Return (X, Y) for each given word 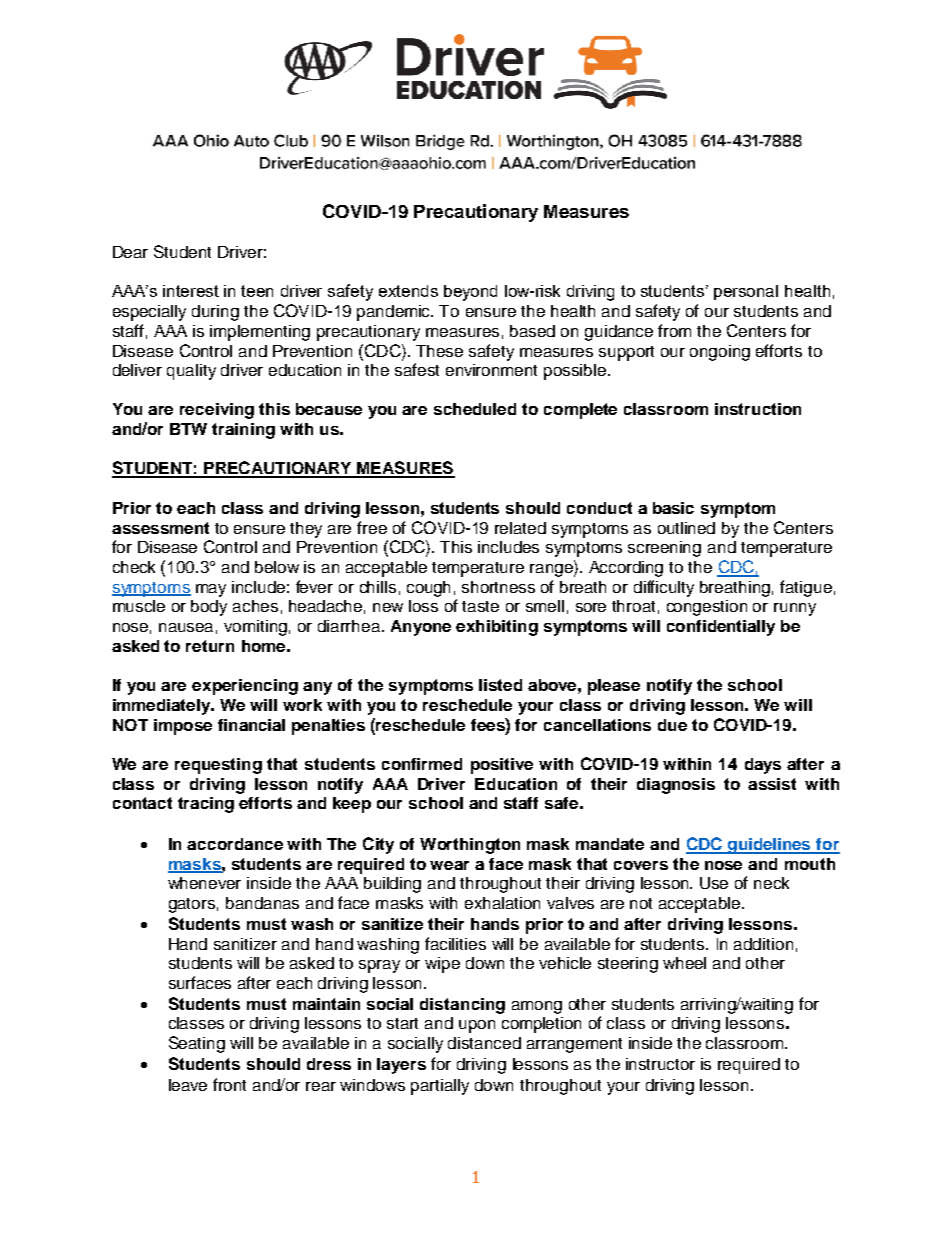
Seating (197, 1044)
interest (191, 291)
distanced (484, 1043)
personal (746, 292)
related (520, 528)
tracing (206, 805)
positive (502, 766)
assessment (160, 528)
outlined (686, 528)
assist (772, 784)
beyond (470, 293)
